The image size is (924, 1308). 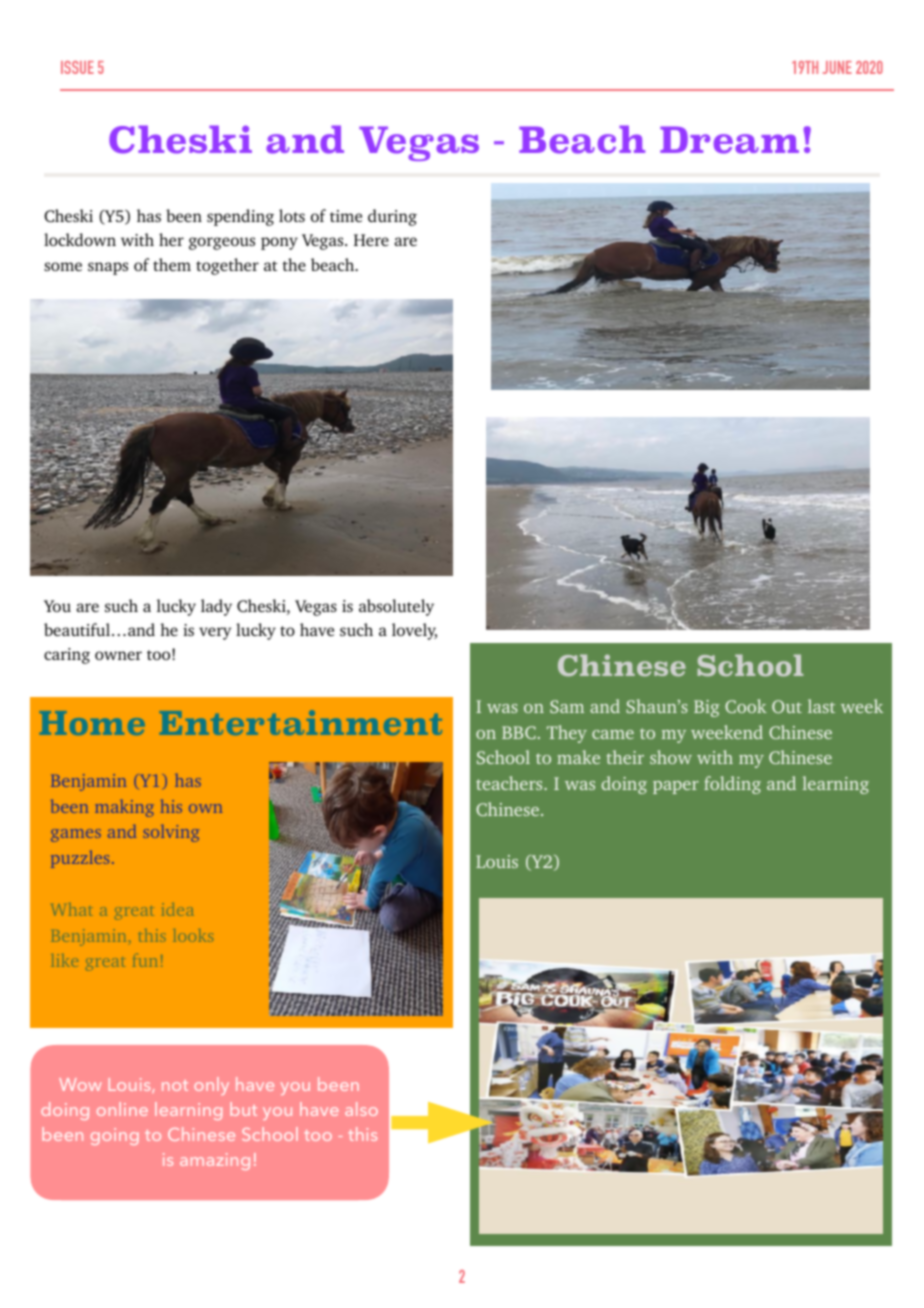 I want to click on lady, so click(x=216, y=607).
